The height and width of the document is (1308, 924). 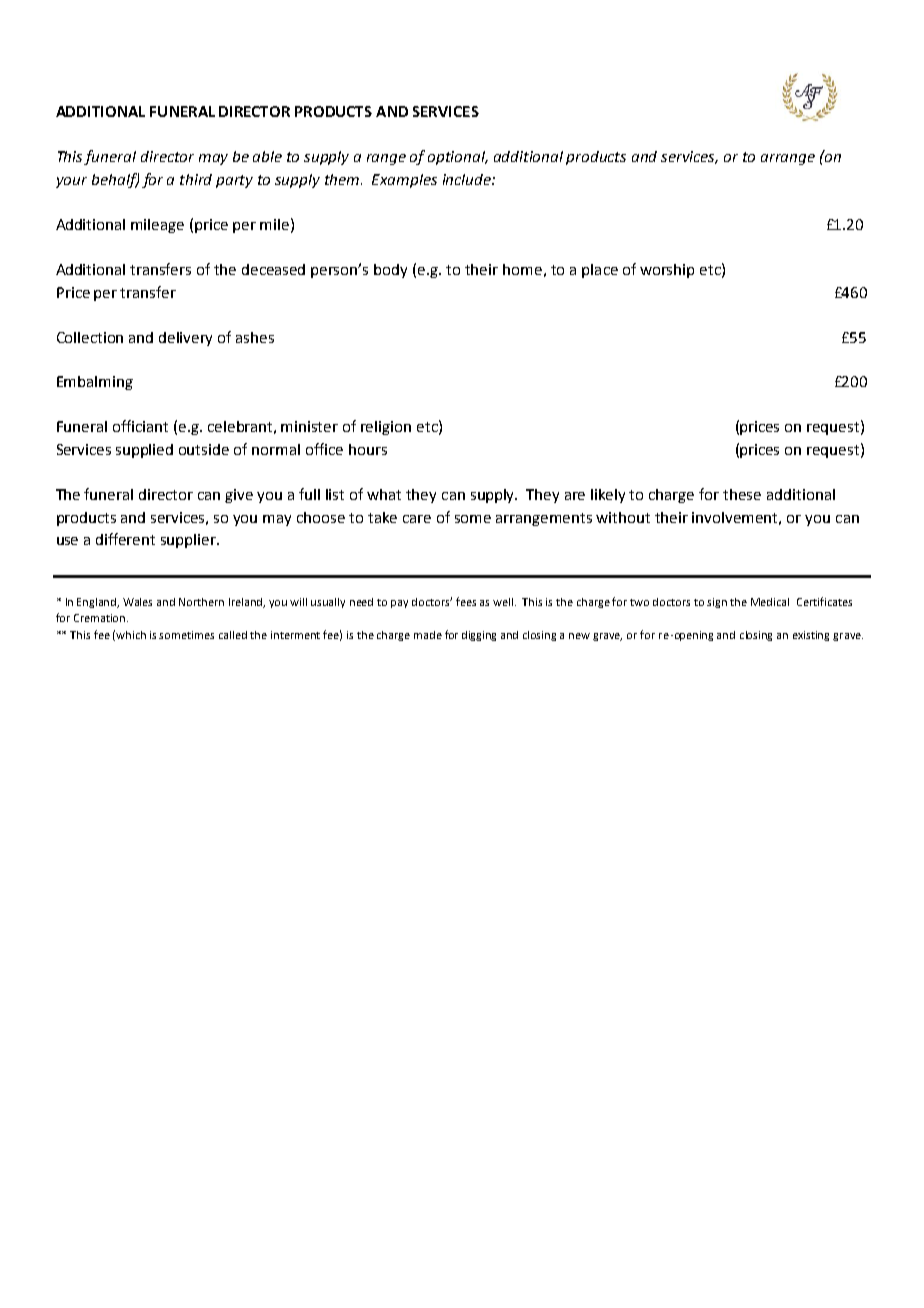 I want to click on optional, so click(x=458, y=158).
